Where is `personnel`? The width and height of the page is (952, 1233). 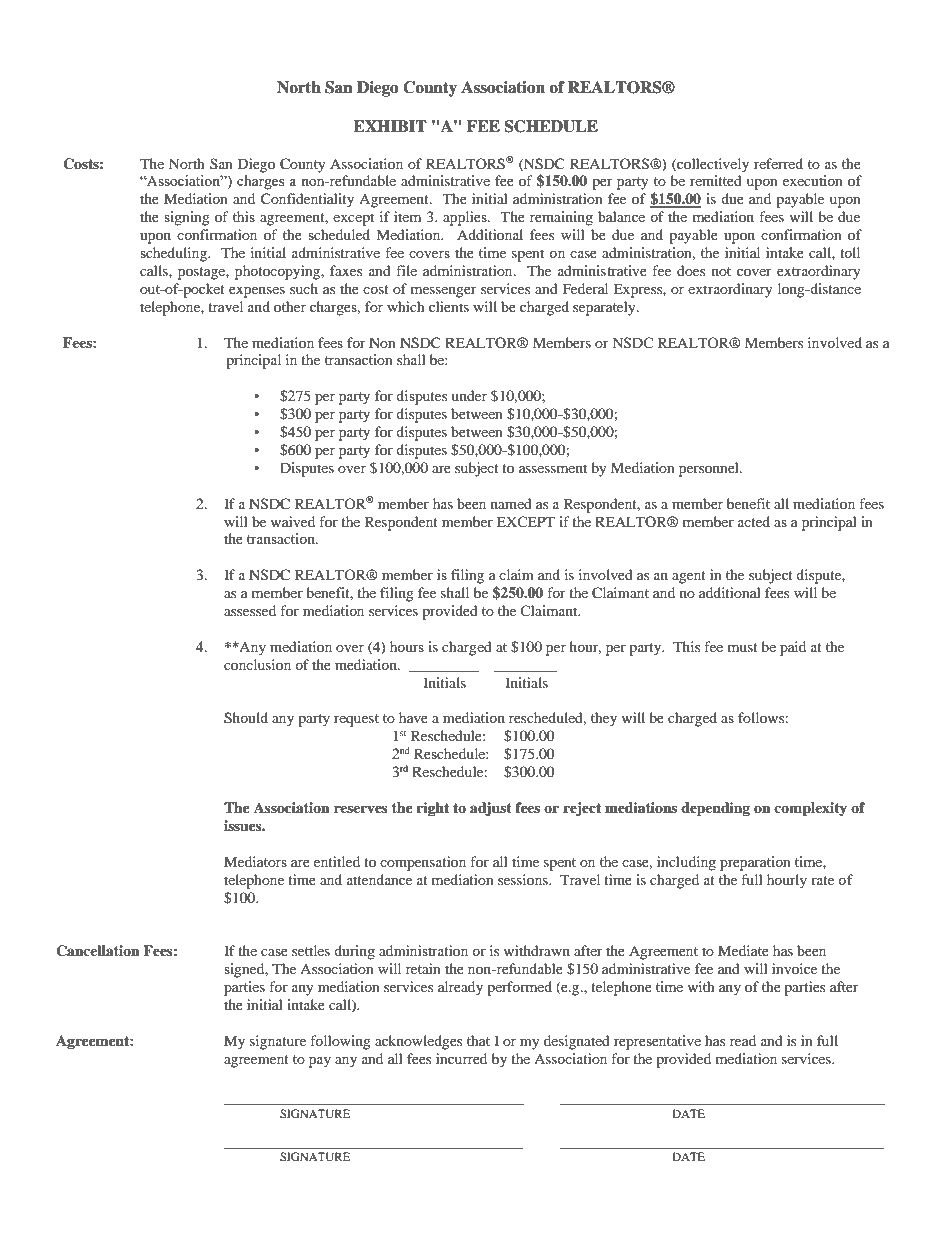 personnel is located at coordinates (710, 469).
